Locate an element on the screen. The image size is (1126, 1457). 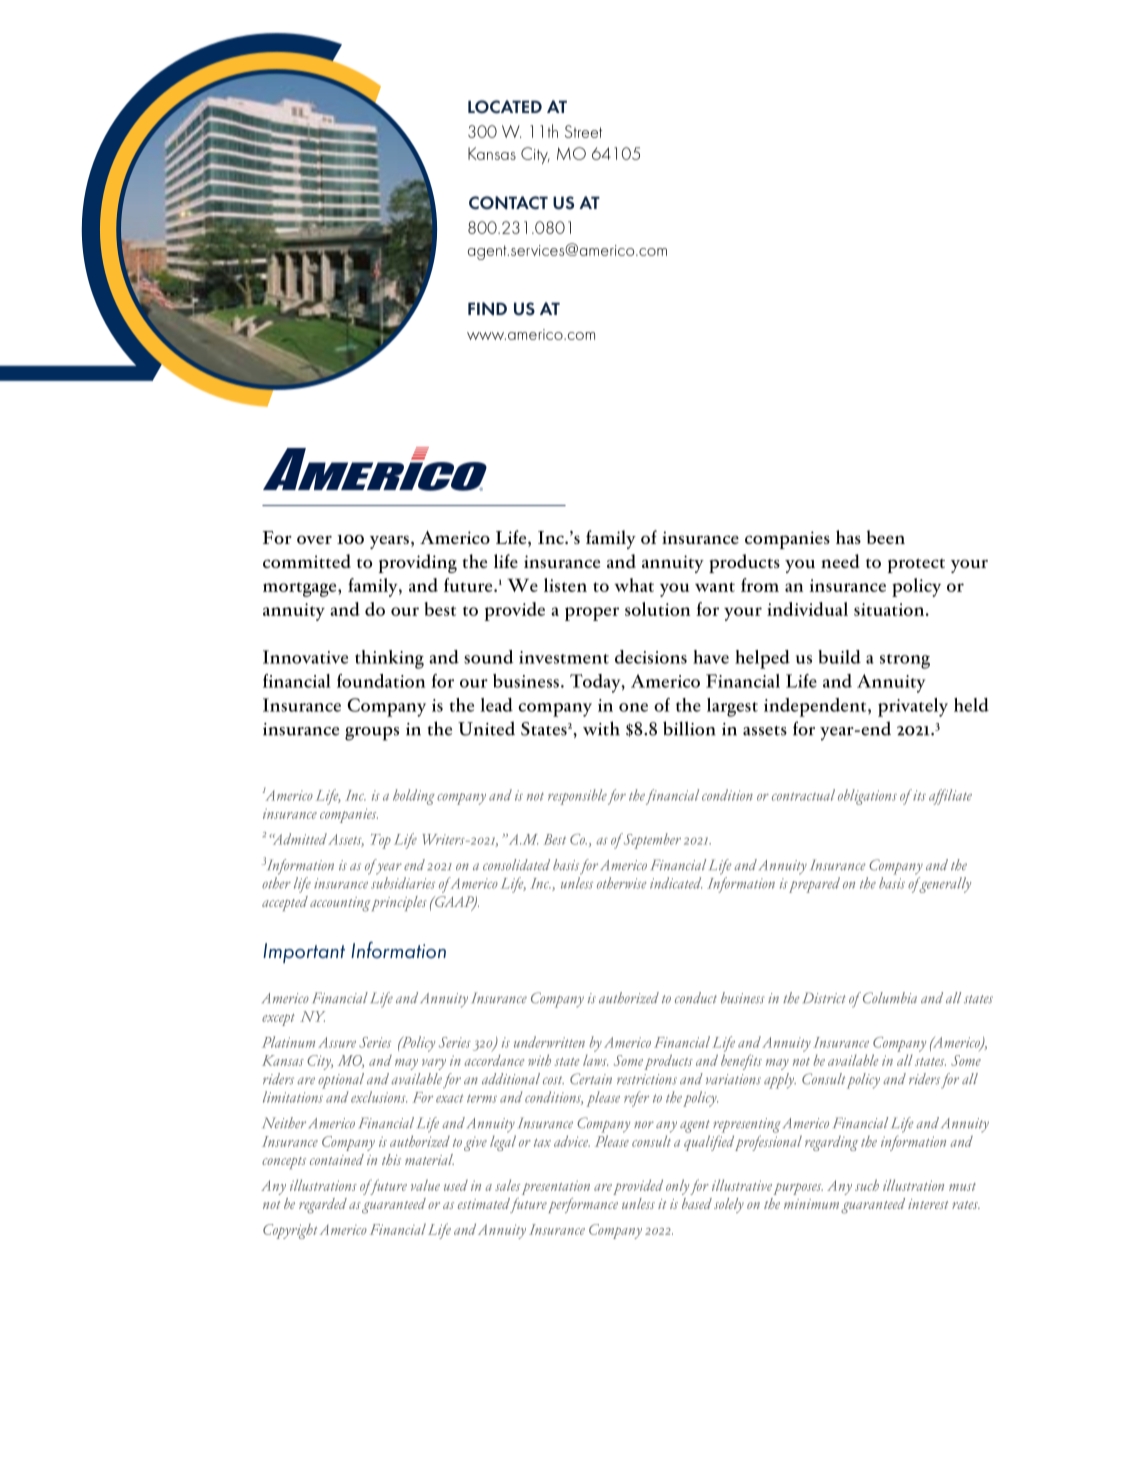
Important is located at coordinates (304, 953).
